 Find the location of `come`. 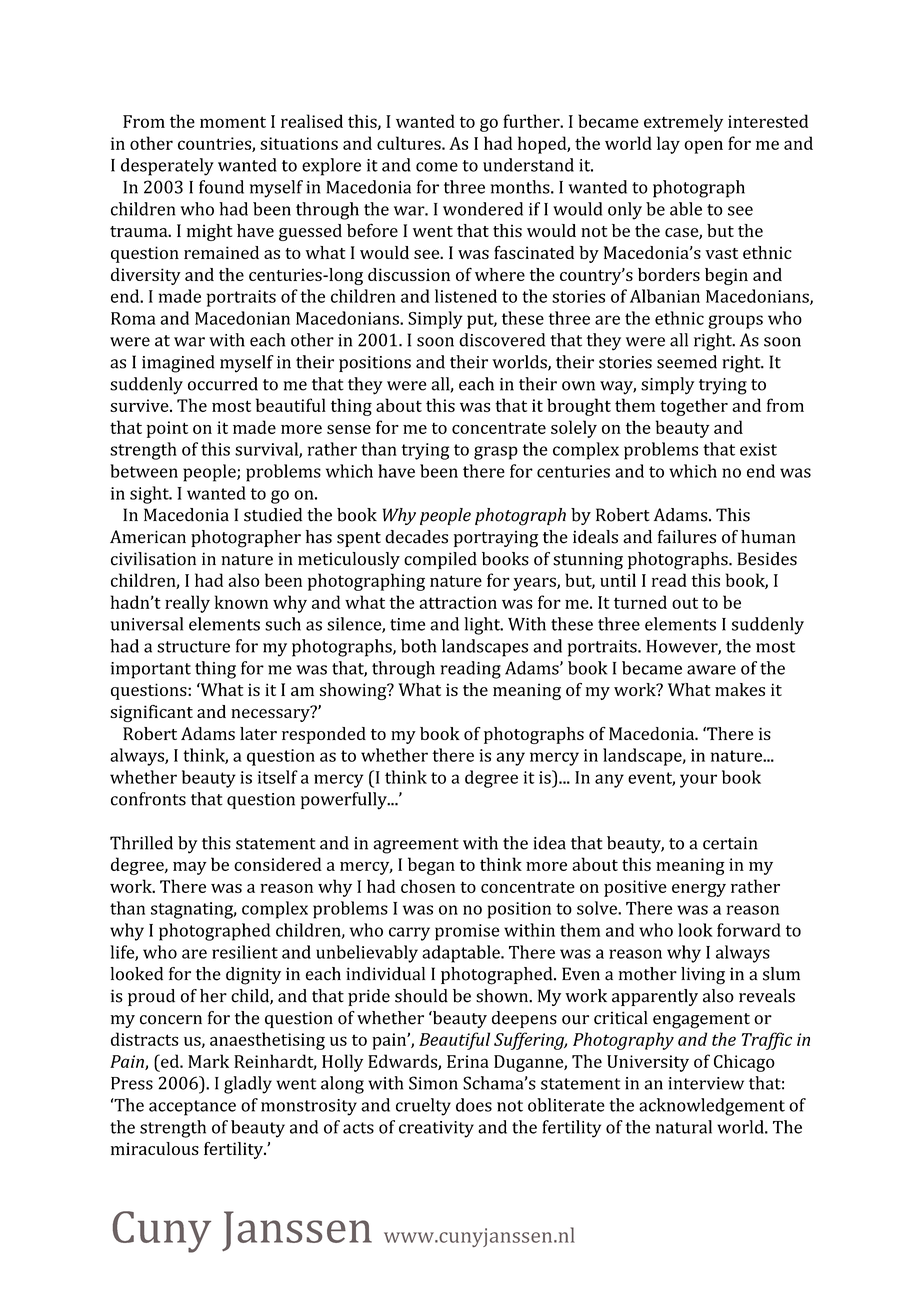

come is located at coordinates (437, 167).
